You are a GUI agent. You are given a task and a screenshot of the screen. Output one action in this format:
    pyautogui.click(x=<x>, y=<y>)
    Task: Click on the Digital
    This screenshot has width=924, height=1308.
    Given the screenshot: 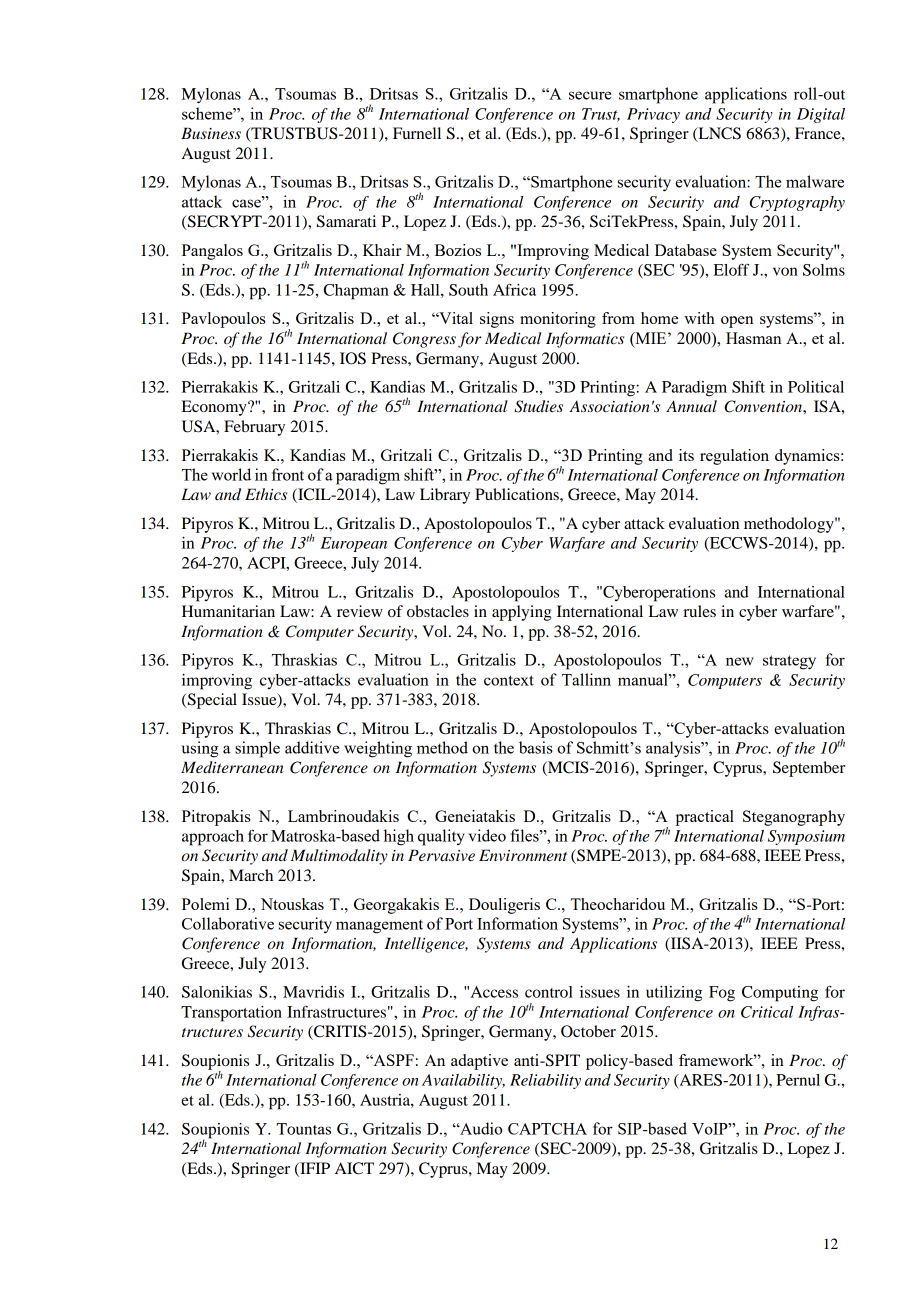 What is the action you would take?
    pyautogui.click(x=821, y=115)
